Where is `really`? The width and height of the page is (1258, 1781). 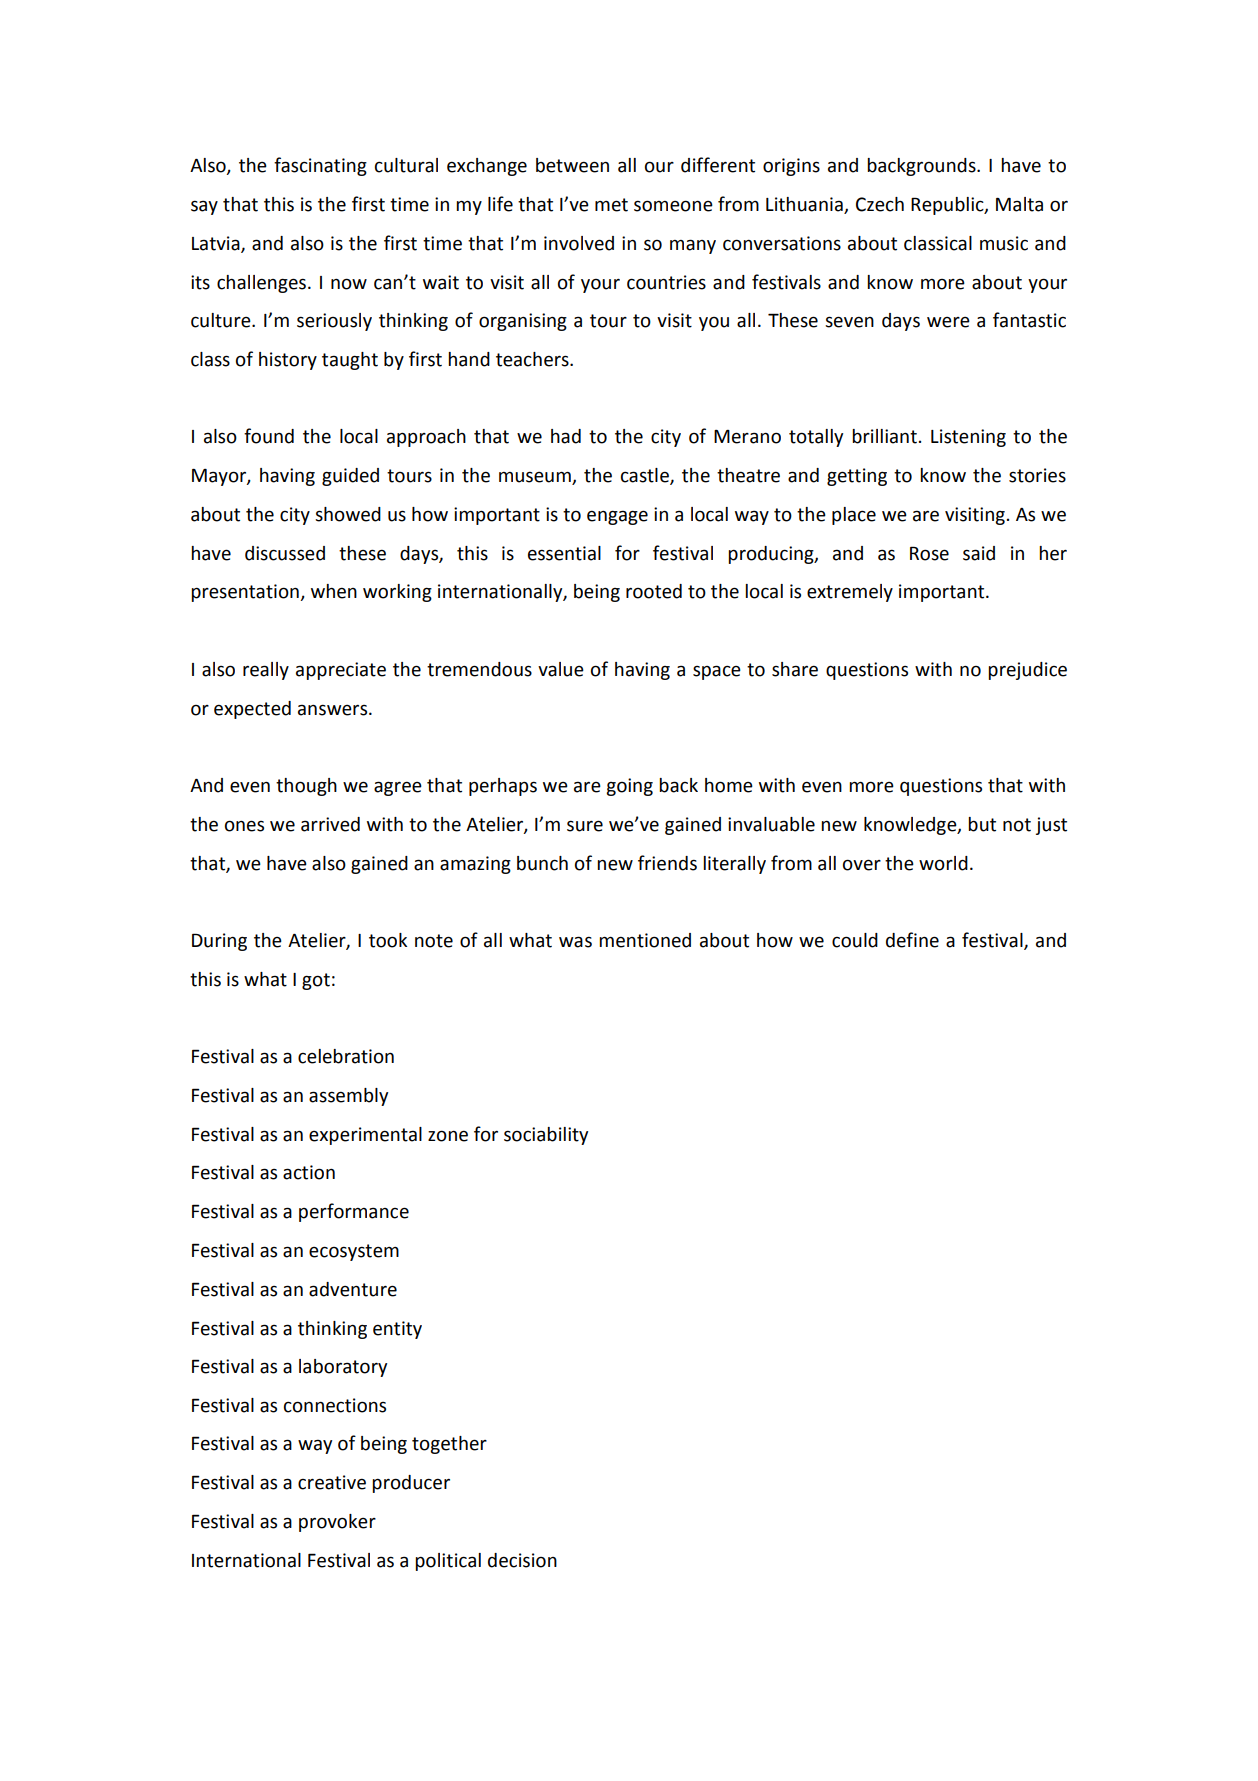 really is located at coordinates (266, 671).
